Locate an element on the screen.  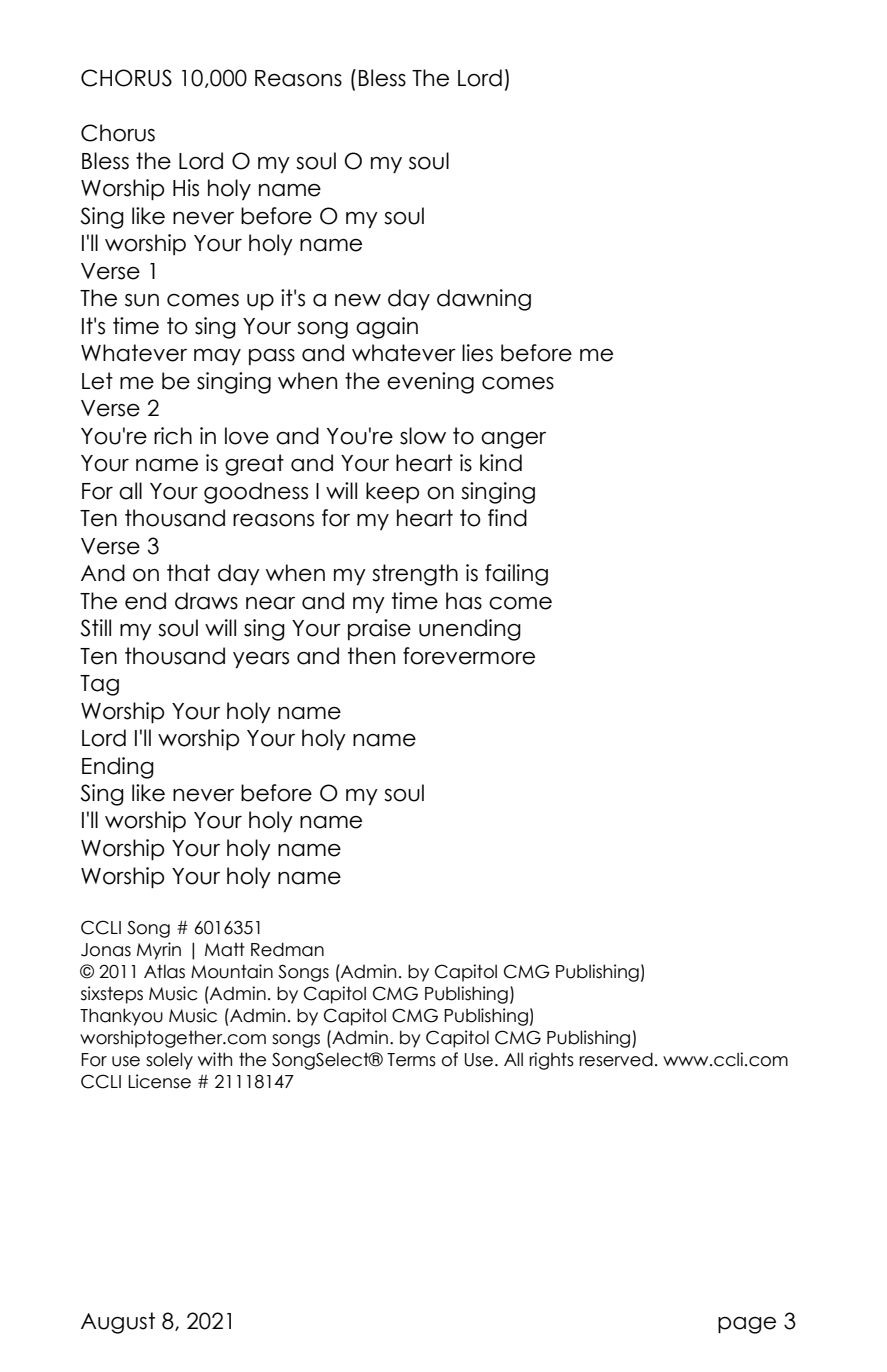
dawning is located at coordinates (484, 300).
